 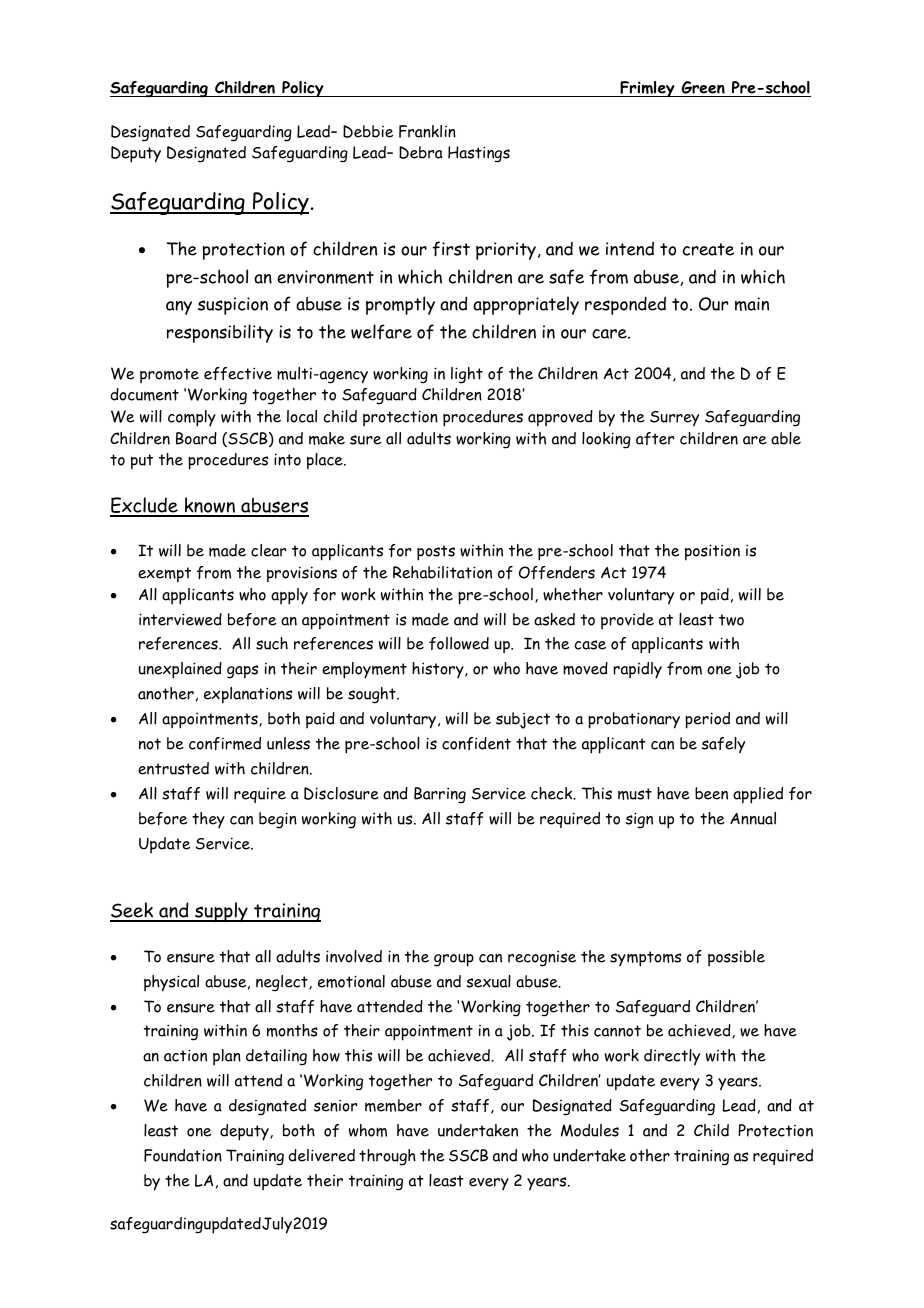 I want to click on member, so click(x=393, y=1105).
